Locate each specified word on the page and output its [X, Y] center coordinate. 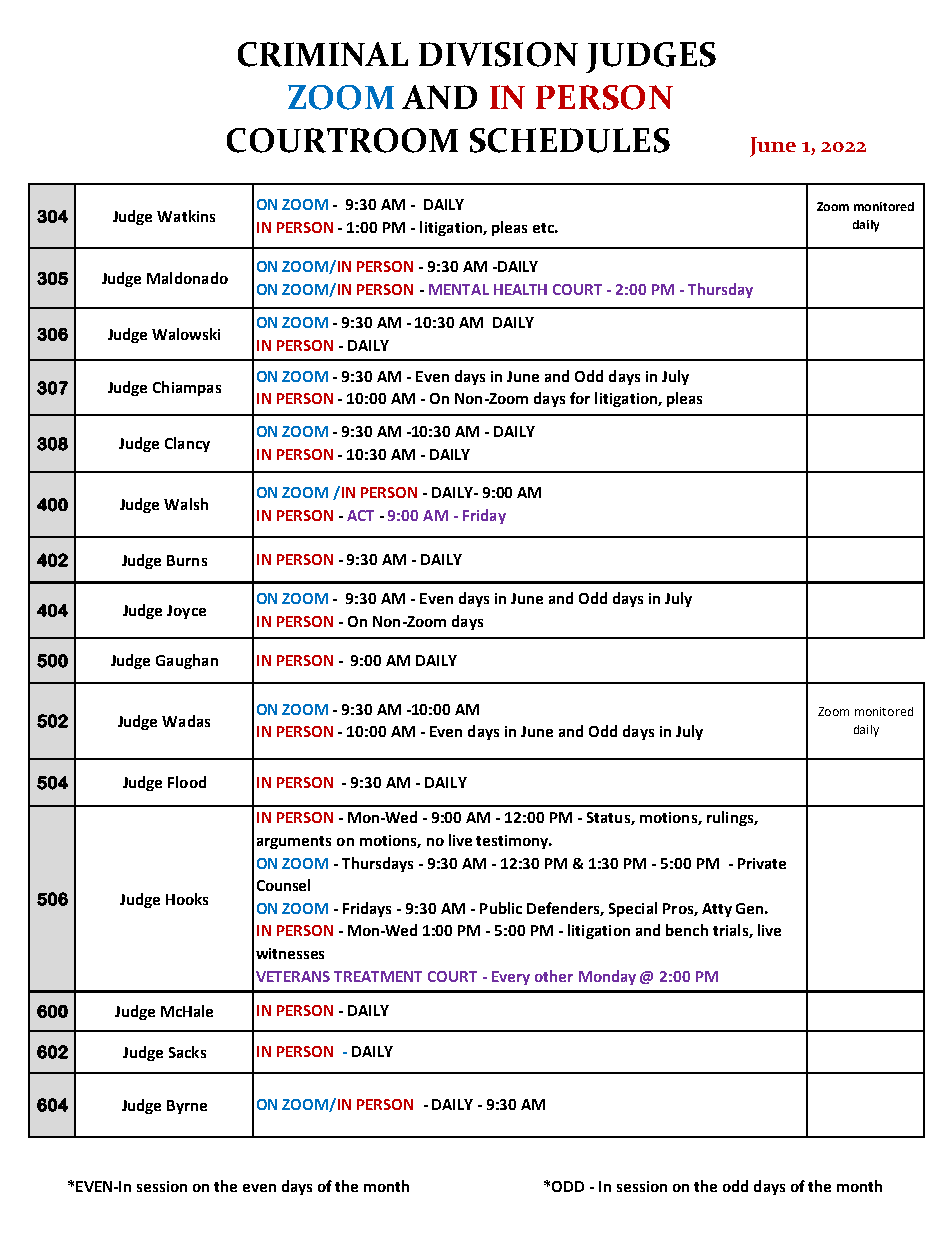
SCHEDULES [570, 140]
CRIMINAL [323, 54]
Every [511, 978]
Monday [607, 977]
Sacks [187, 1052]
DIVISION [498, 54]
